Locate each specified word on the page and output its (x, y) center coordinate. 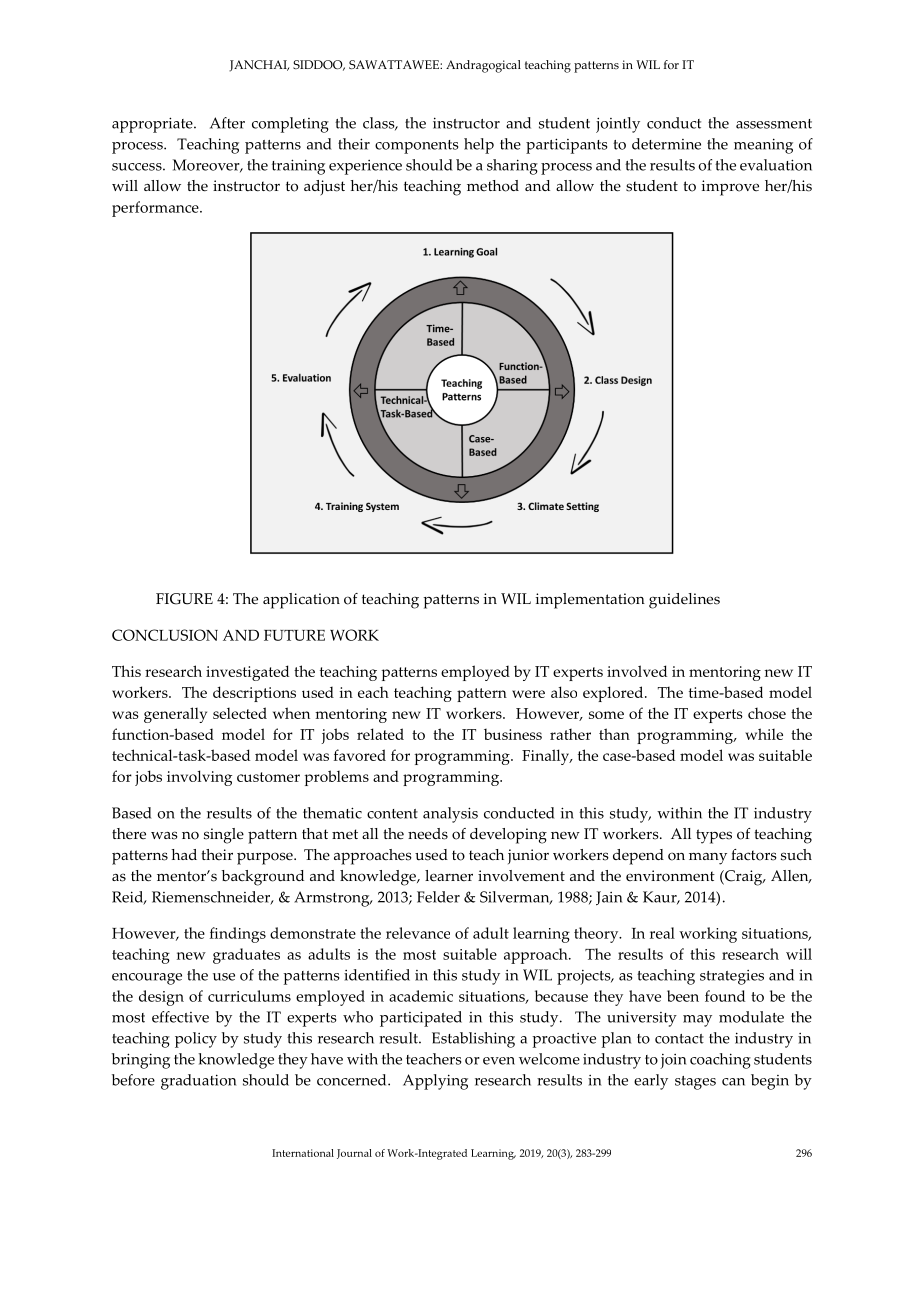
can (733, 1082)
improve (730, 188)
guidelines (684, 601)
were (528, 694)
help (479, 146)
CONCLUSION (165, 635)
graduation (198, 1082)
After (227, 123)
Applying (435, 1082)
